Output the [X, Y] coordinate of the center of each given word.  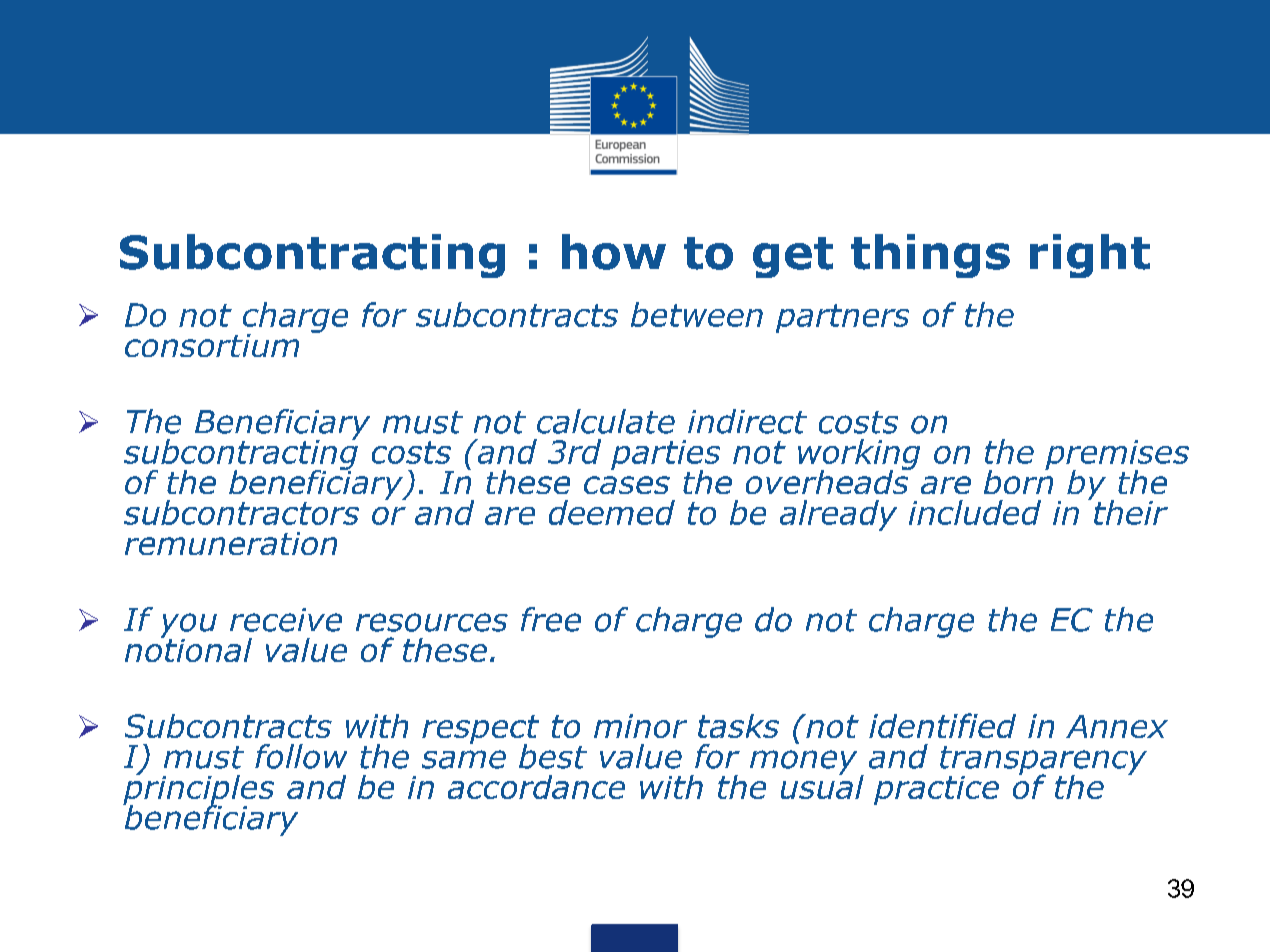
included [975, 512]
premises [1117, 456]
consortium [212, 345]
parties [665, 456]
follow [301, 756]
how [614, 252]
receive [286, 620]
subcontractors [241, 512]
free [551, 619]
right [1090, 256]
